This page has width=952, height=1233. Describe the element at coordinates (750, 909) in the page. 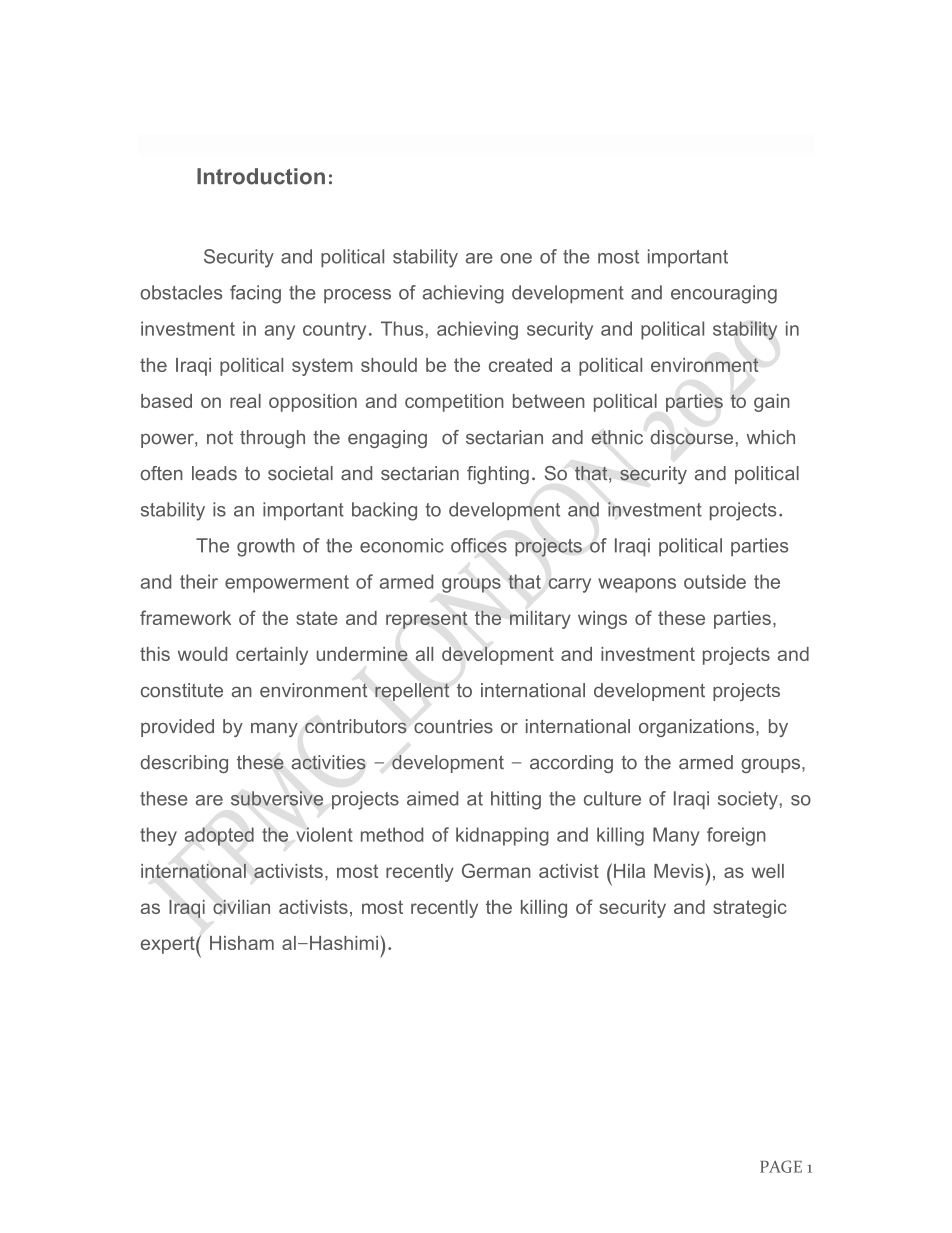

I see `strategic` at that location.
